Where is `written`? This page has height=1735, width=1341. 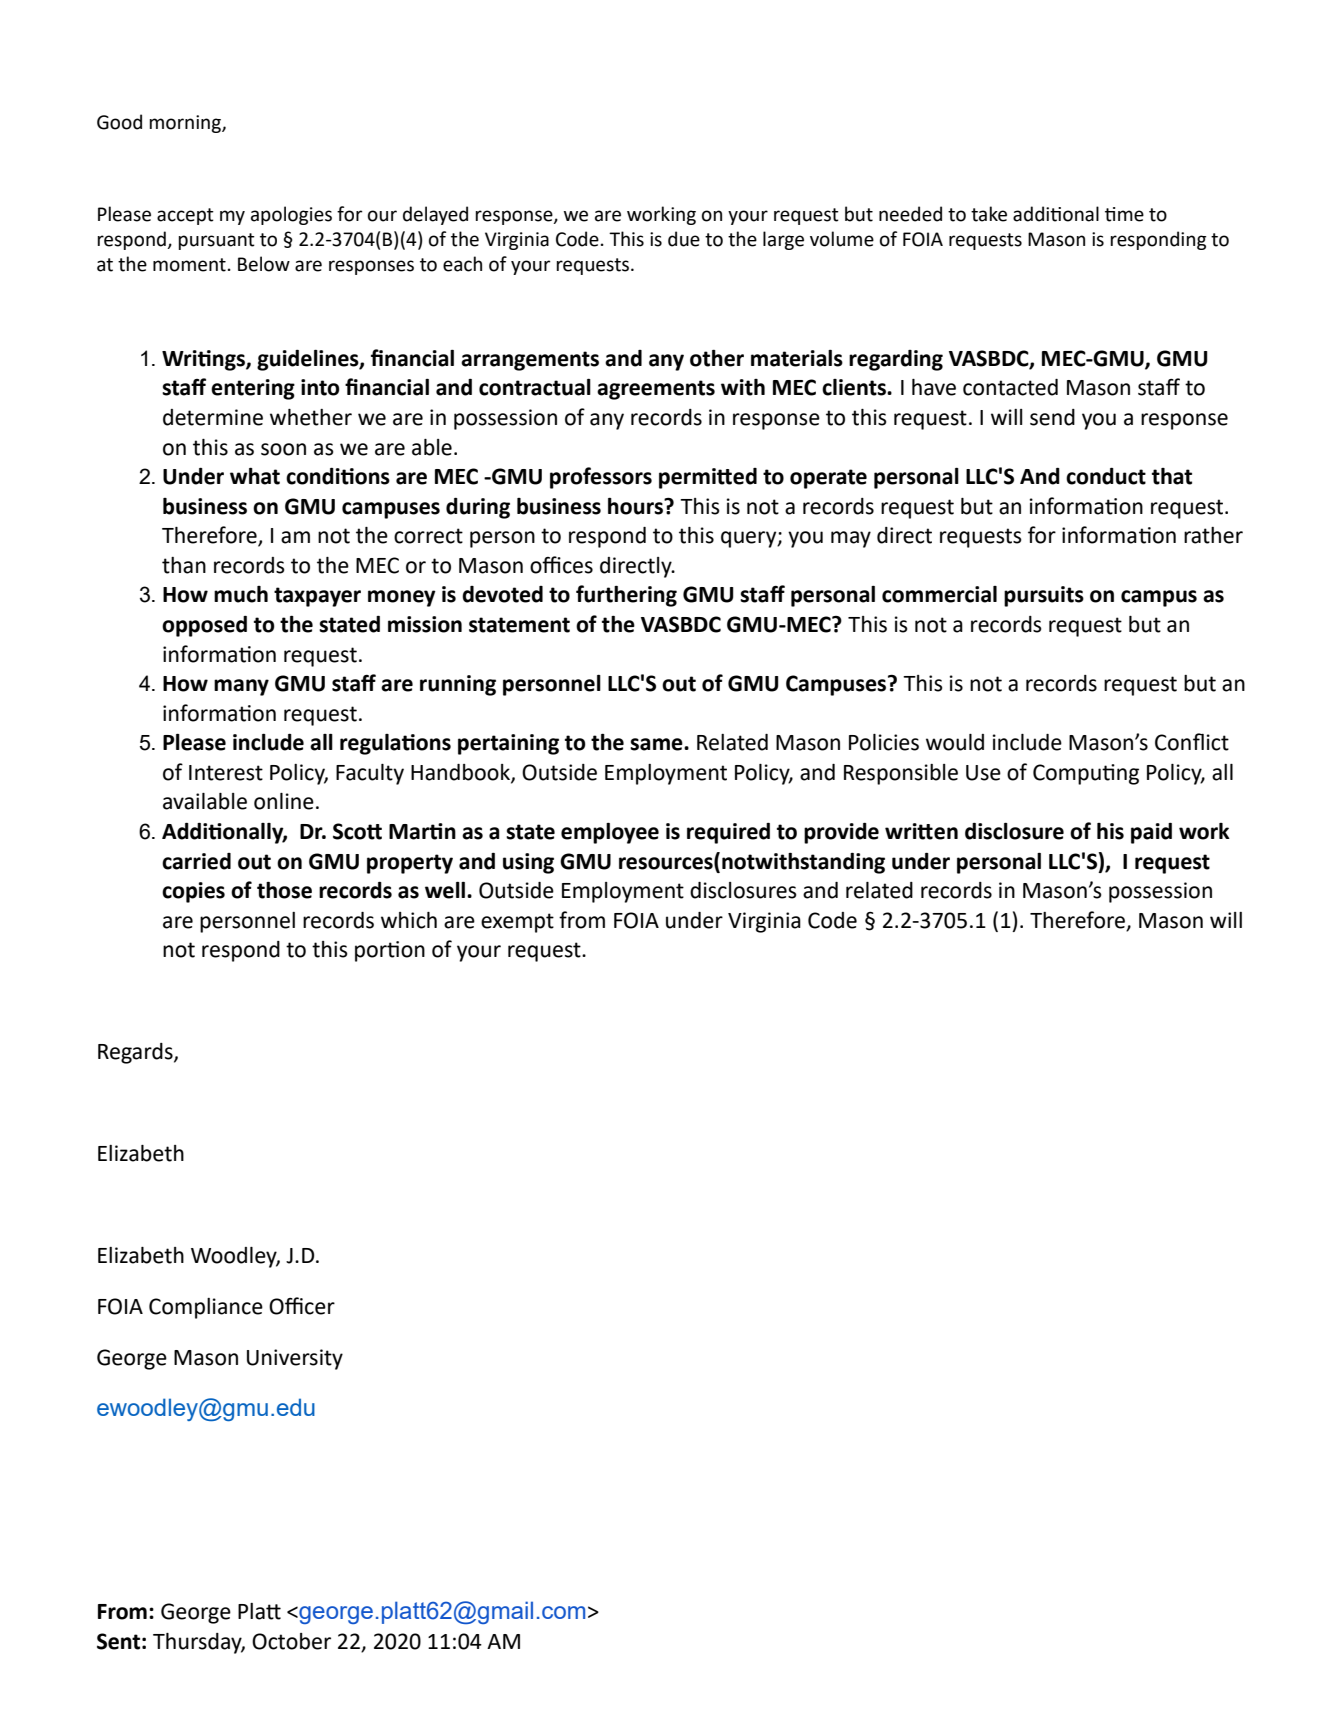 written is located at coordinates (921, 831).
